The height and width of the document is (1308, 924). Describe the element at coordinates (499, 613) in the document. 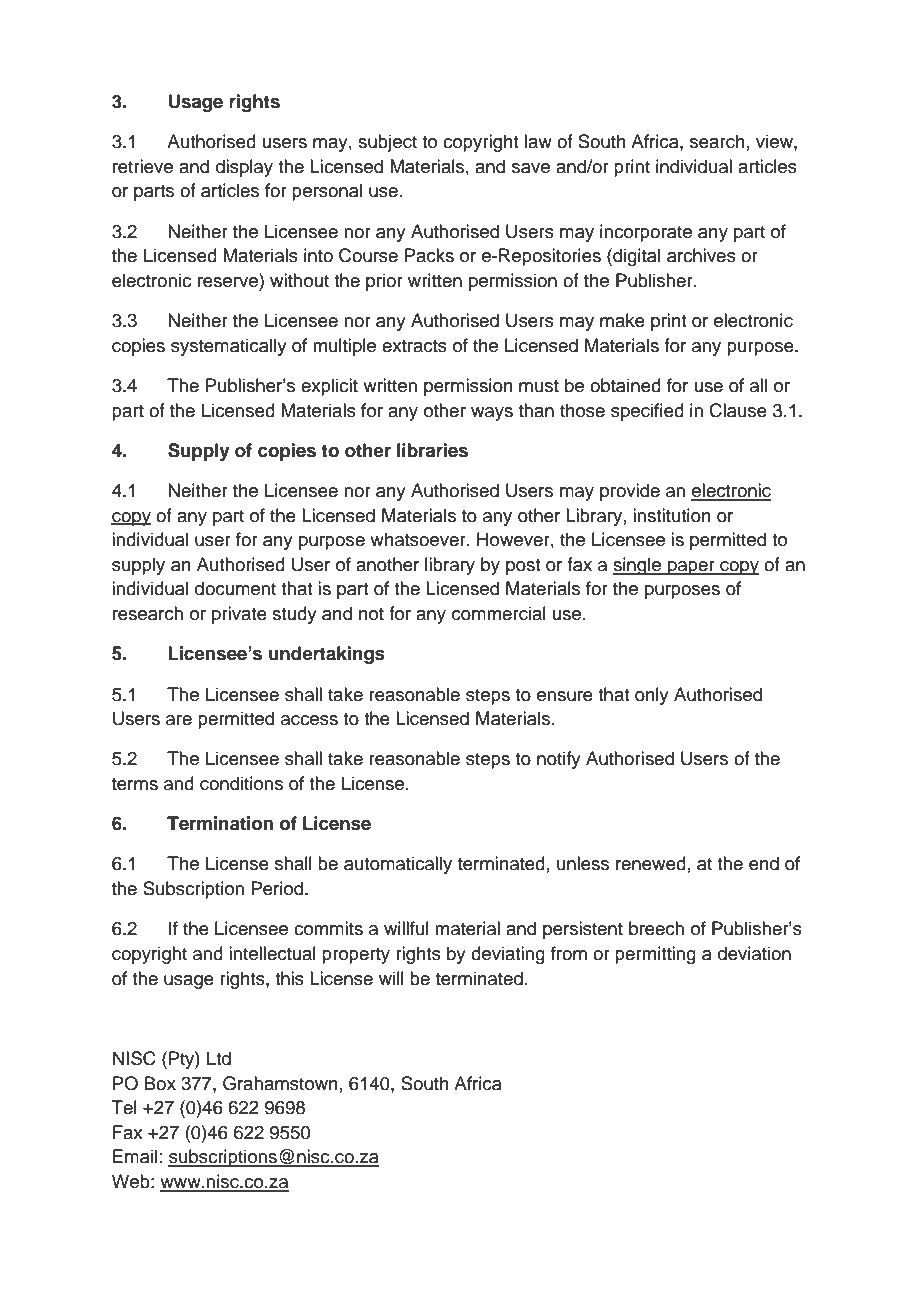

I see `commercial` at that location.
